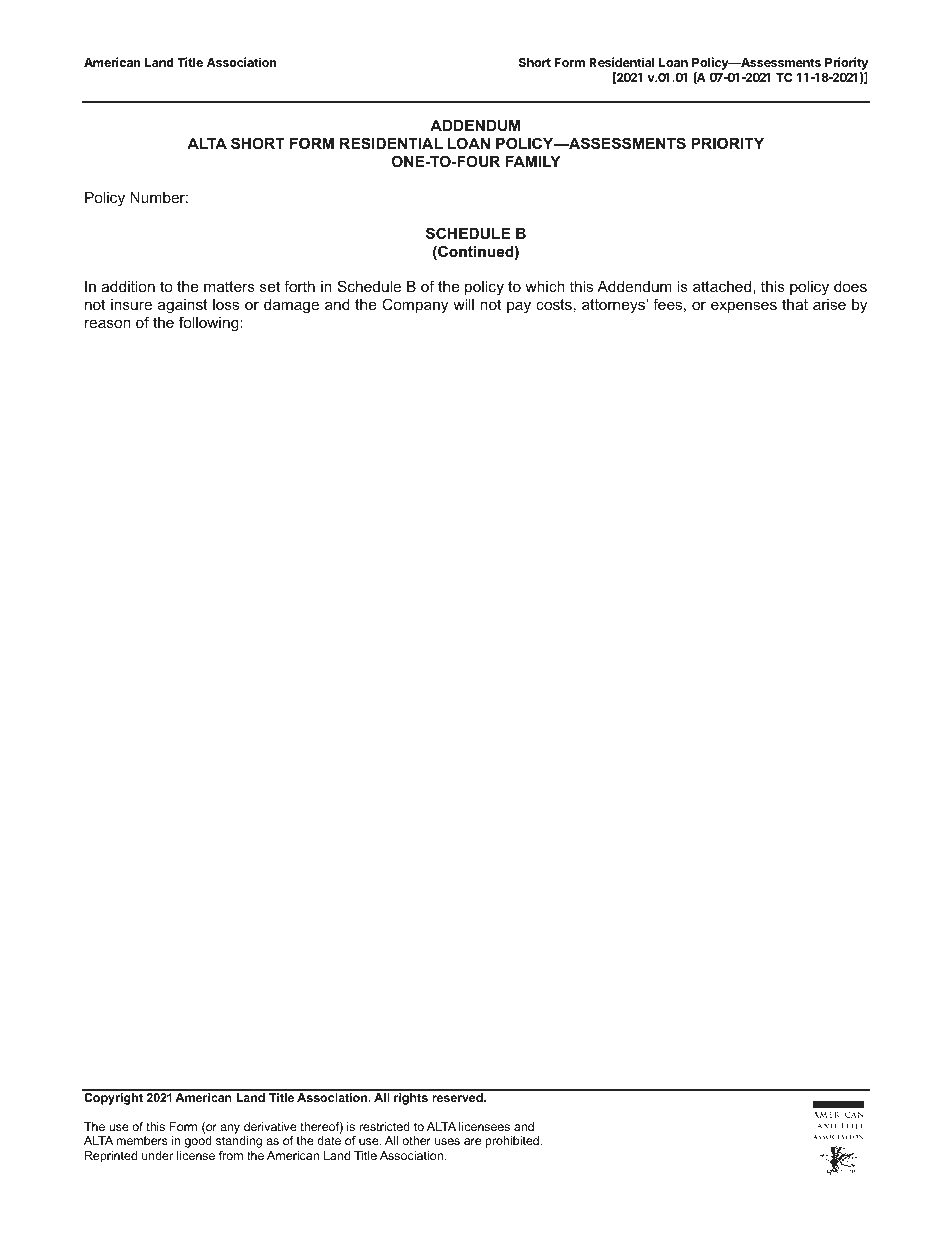 This screenshot has width=952, height=1233. I want to click on pay, so click(519, 307).
